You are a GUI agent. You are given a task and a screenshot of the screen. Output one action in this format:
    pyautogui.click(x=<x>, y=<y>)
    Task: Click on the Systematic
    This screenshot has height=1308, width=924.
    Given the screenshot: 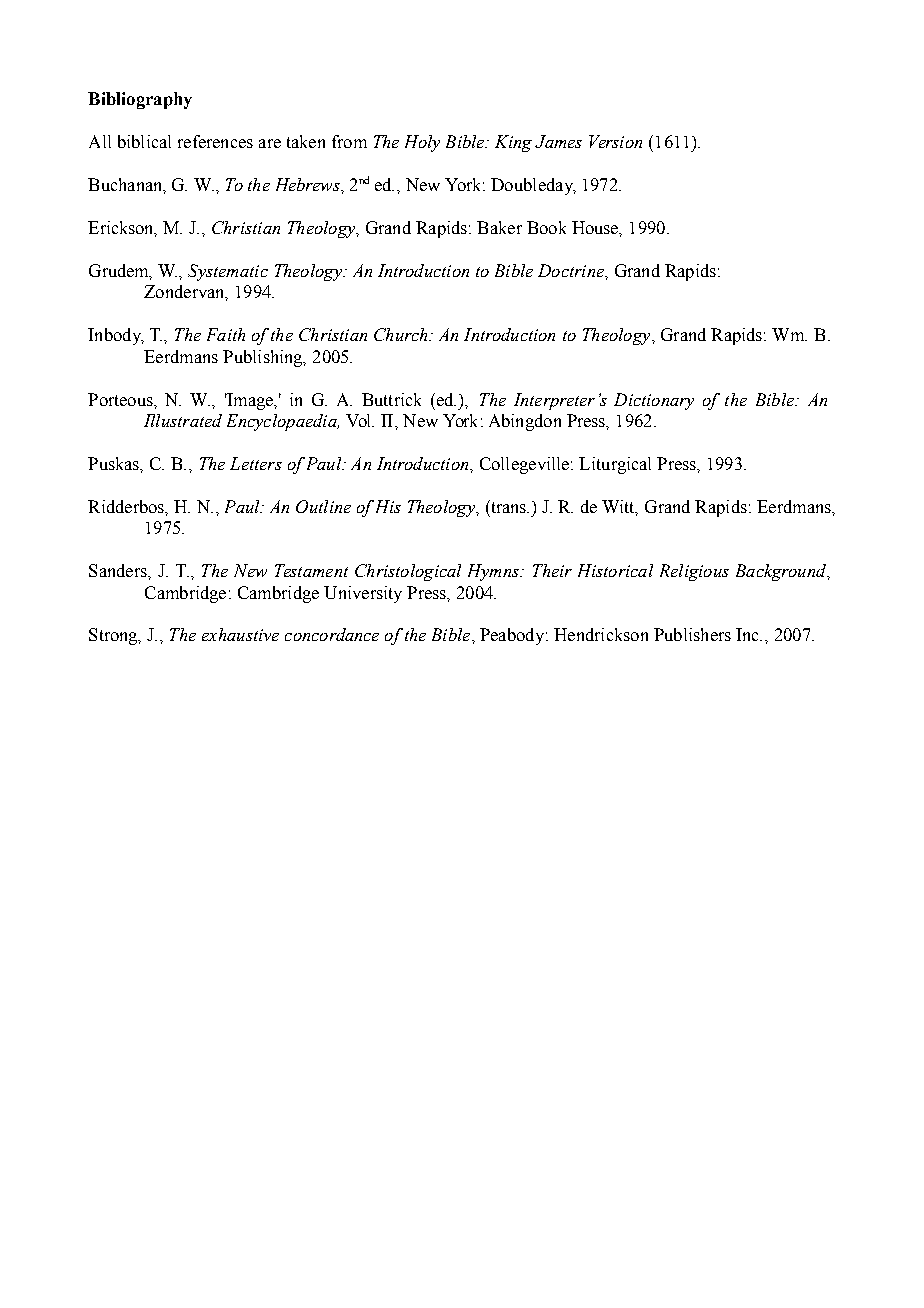 What is the action you would take?
    pyautogui.click(x=228, y=272)
